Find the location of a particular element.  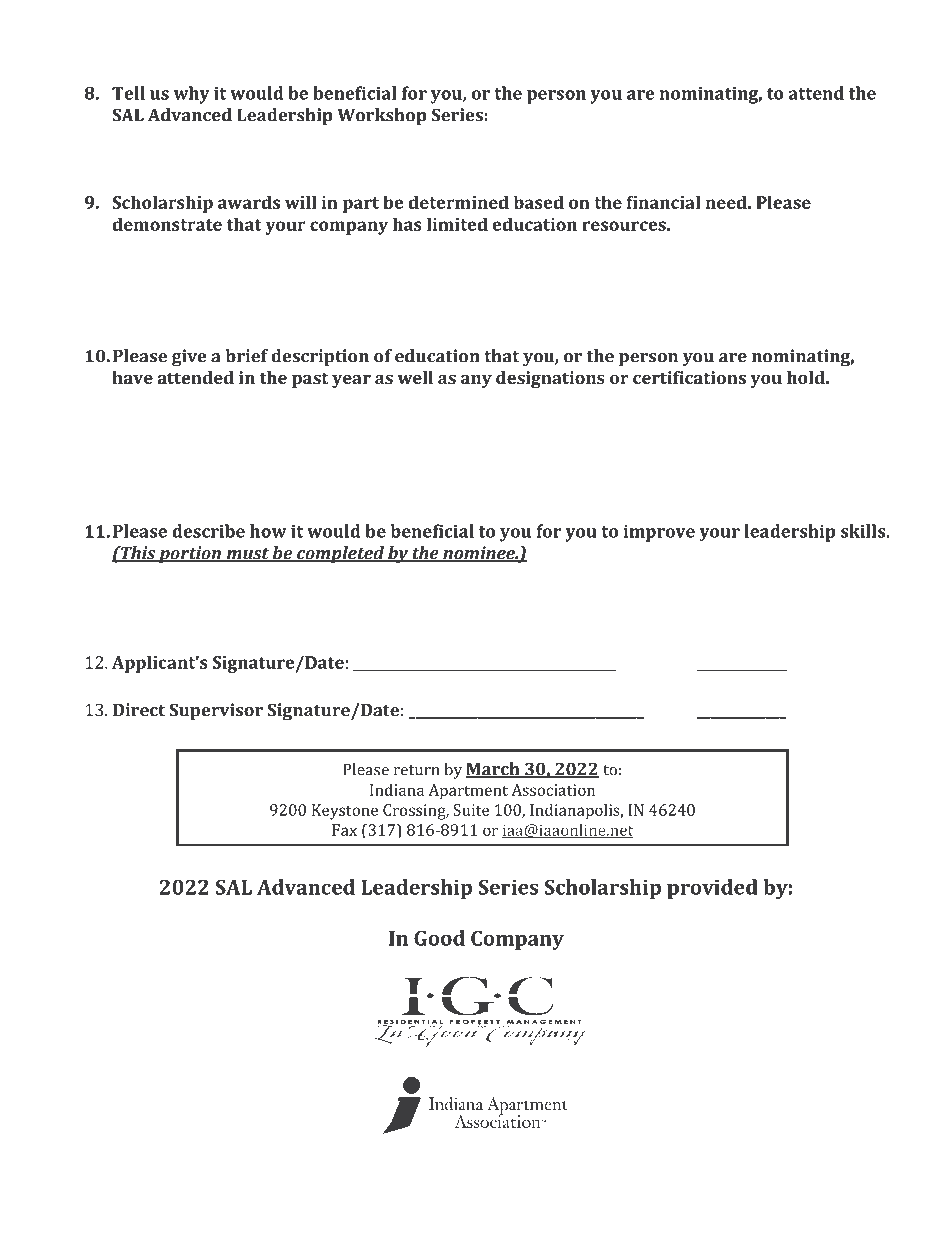

why is located at coordinates (192, 95).
